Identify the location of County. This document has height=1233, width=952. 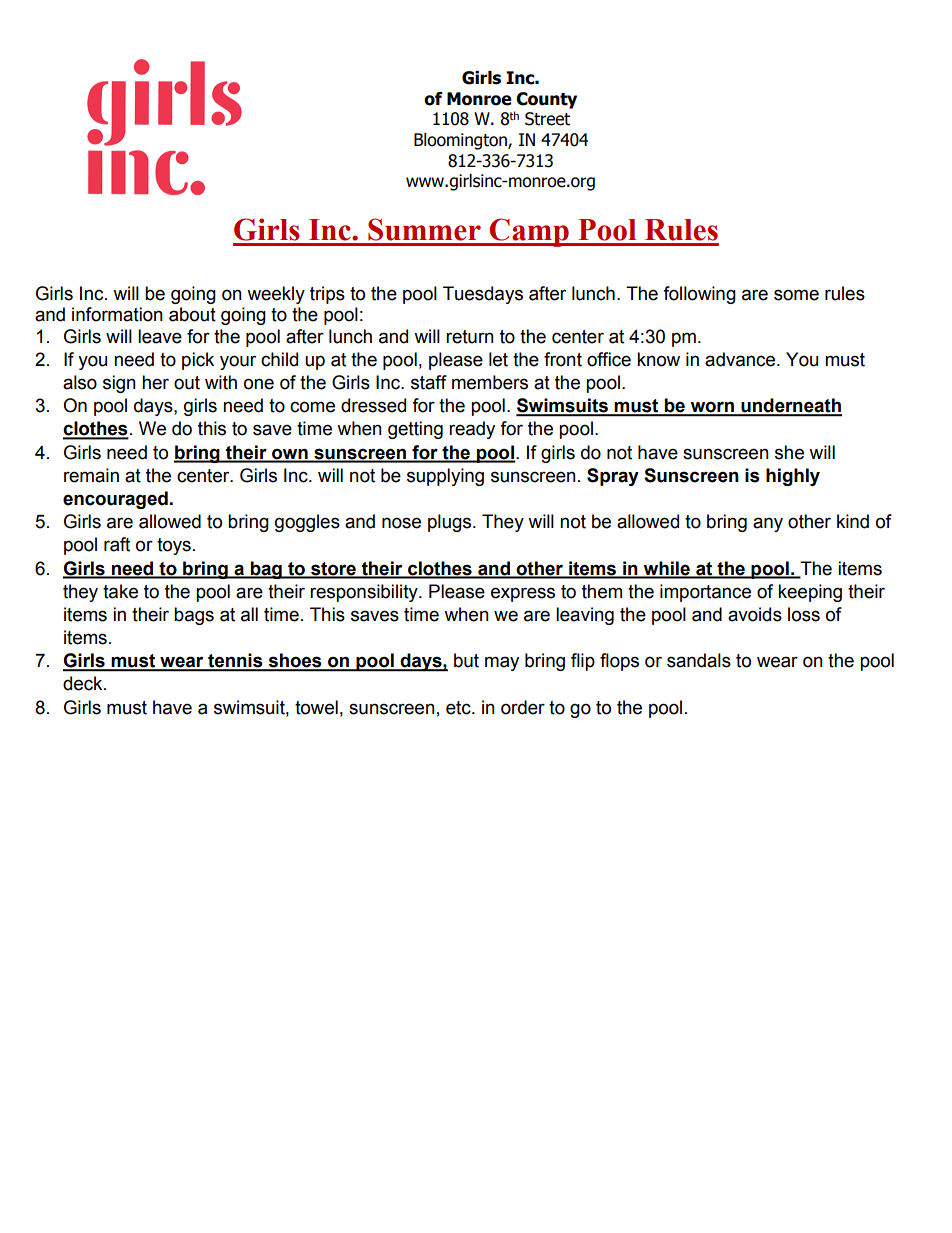
(546, 100).
